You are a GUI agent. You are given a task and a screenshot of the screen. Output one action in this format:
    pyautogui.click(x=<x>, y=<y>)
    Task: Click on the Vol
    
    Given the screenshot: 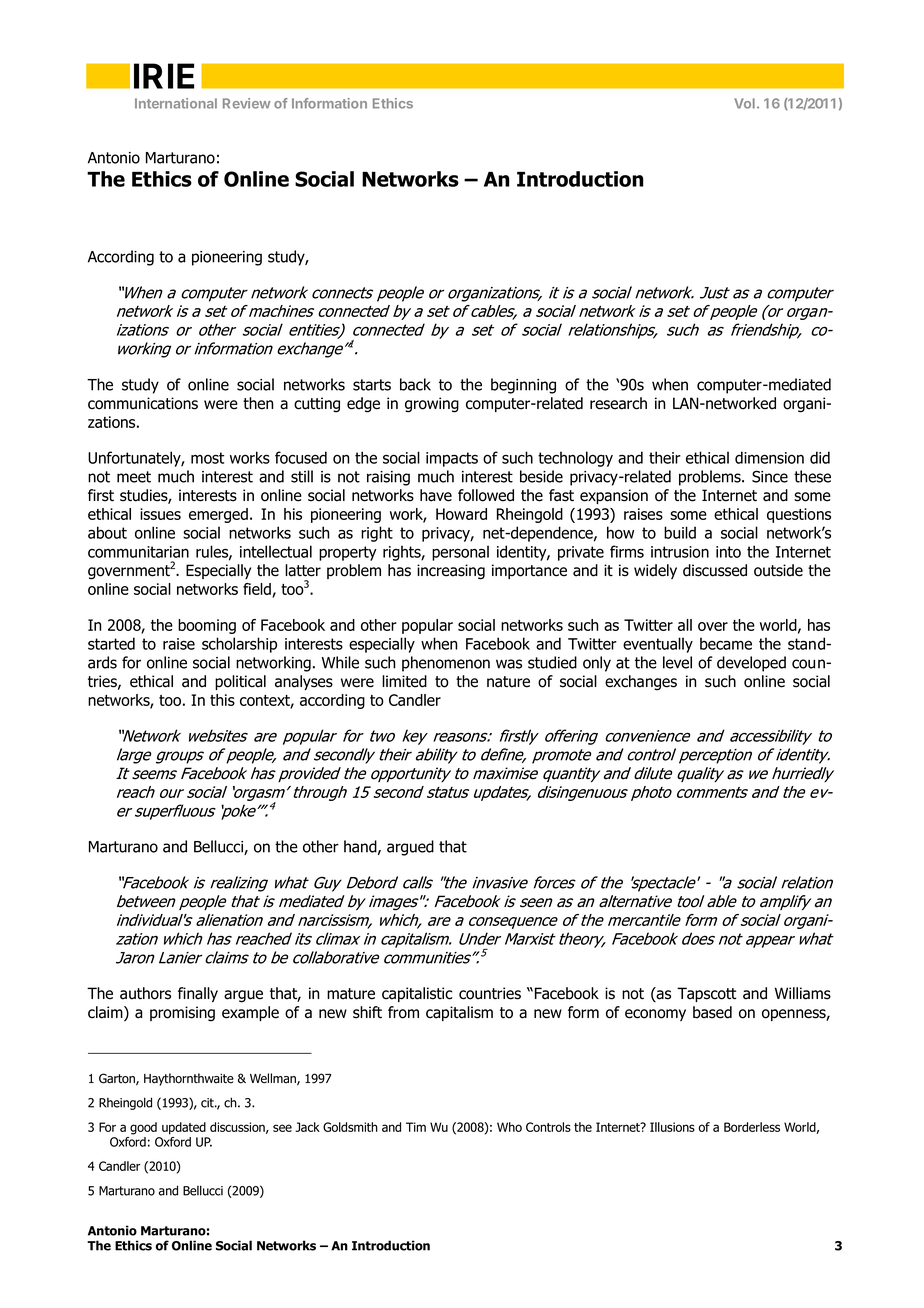 What is the action you would take?
    pyautogui.click(x=744, y=103)
